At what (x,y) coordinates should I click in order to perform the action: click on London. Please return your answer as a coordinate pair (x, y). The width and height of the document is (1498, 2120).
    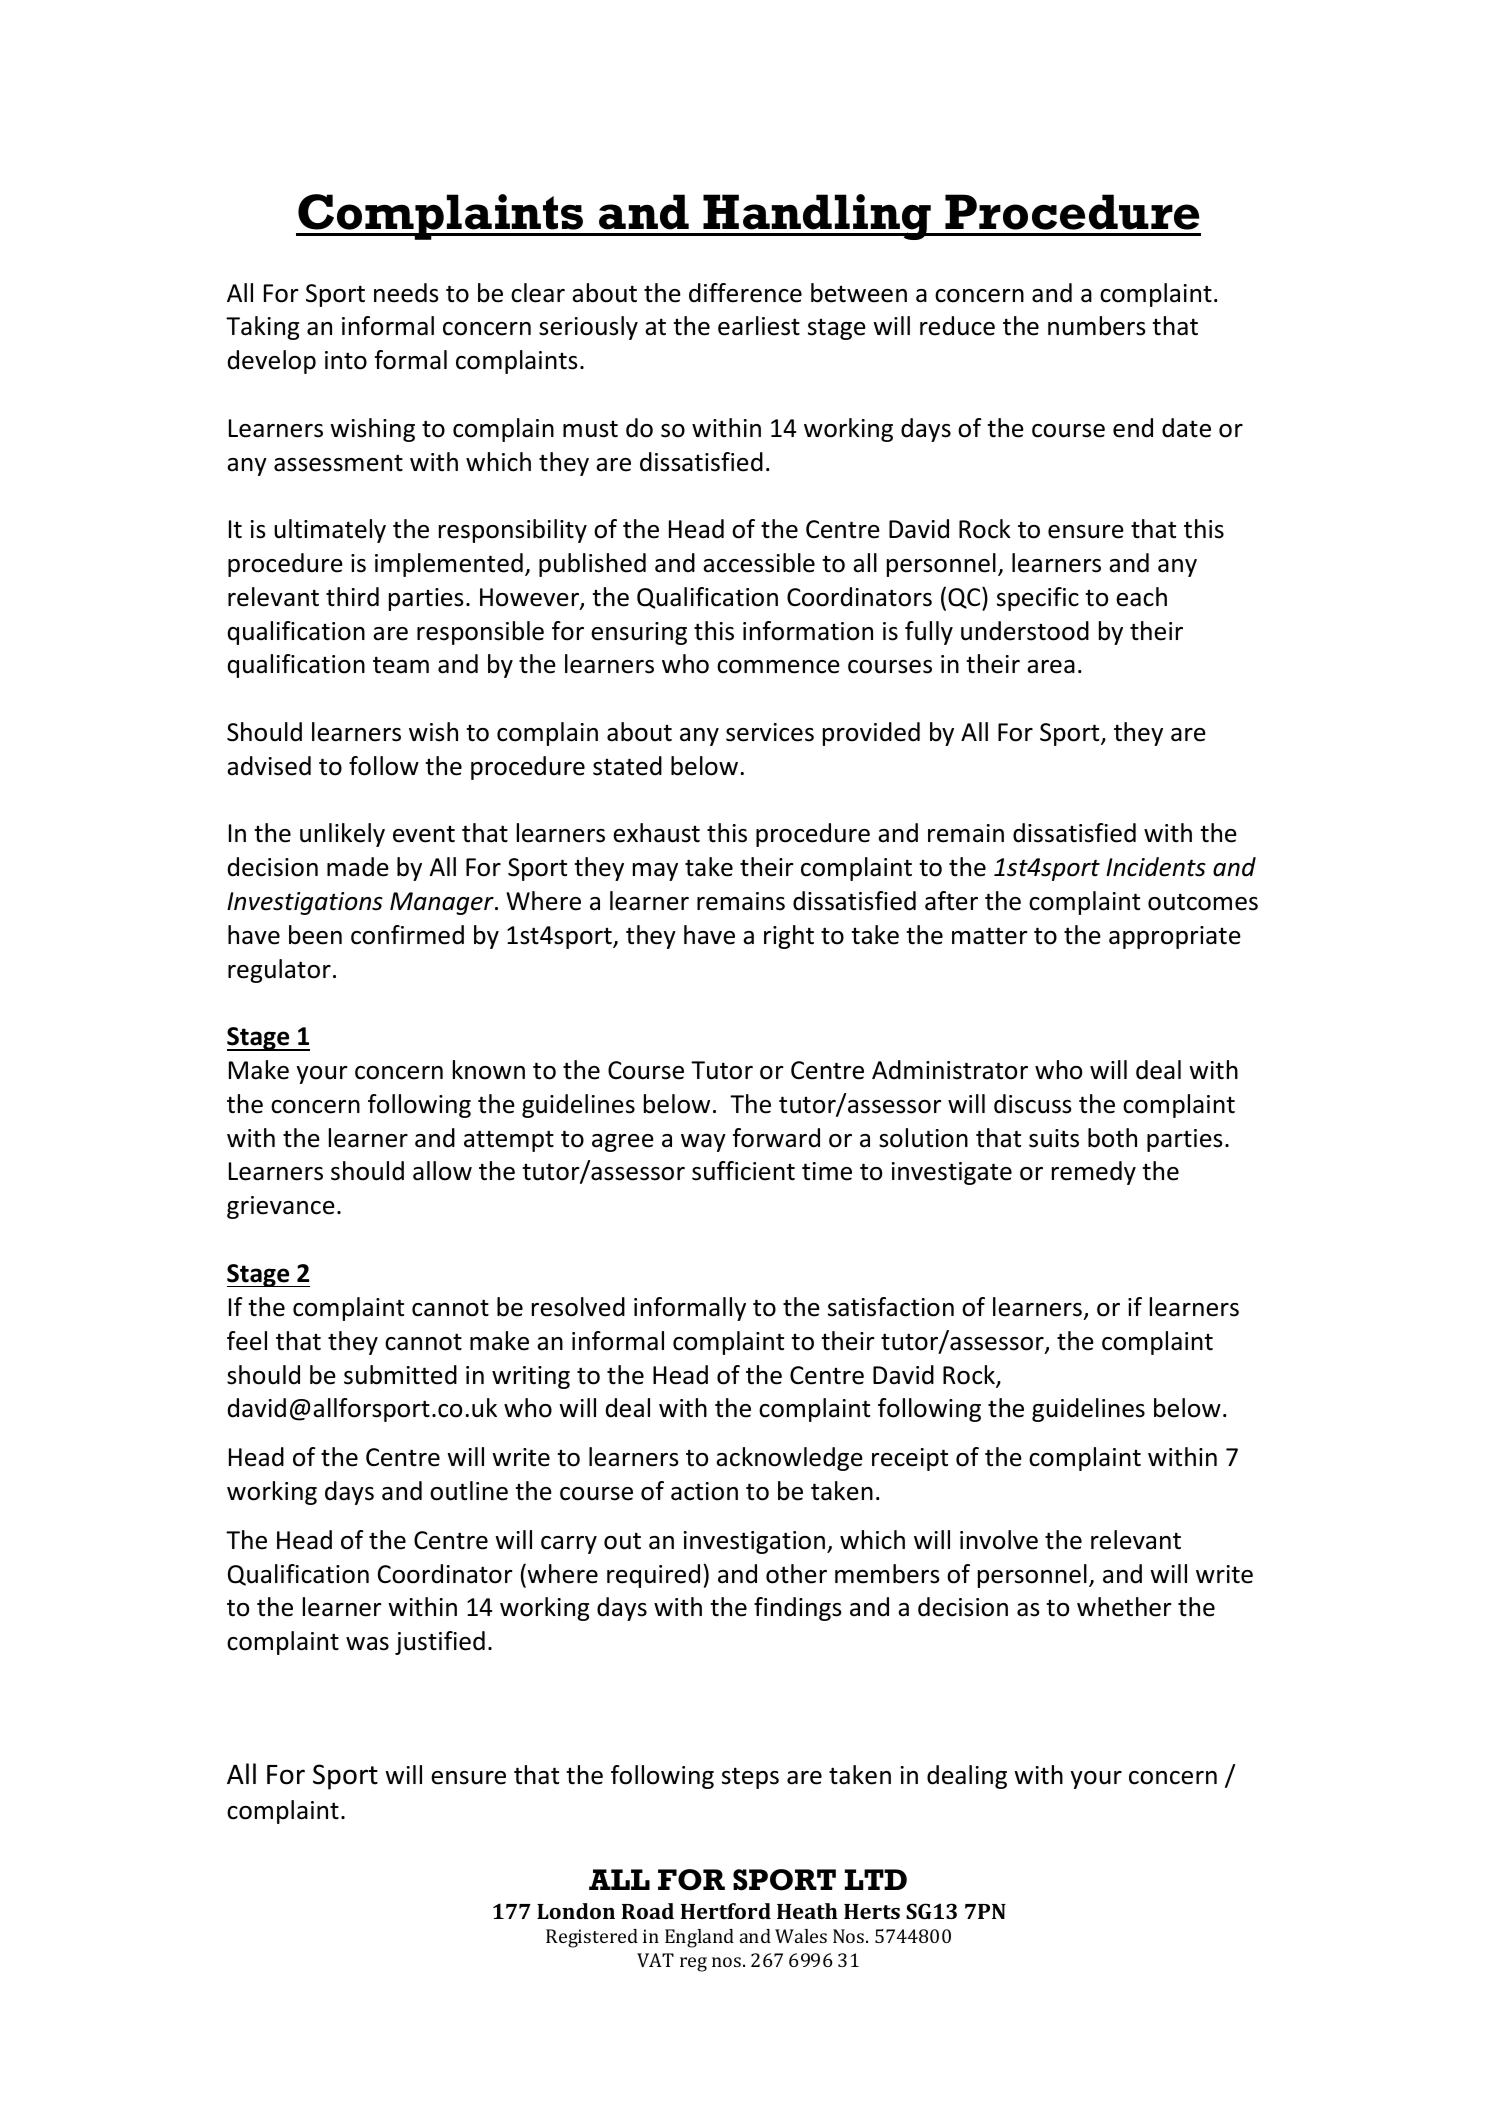
    Looking at the image, I should click on (576, 1911).
